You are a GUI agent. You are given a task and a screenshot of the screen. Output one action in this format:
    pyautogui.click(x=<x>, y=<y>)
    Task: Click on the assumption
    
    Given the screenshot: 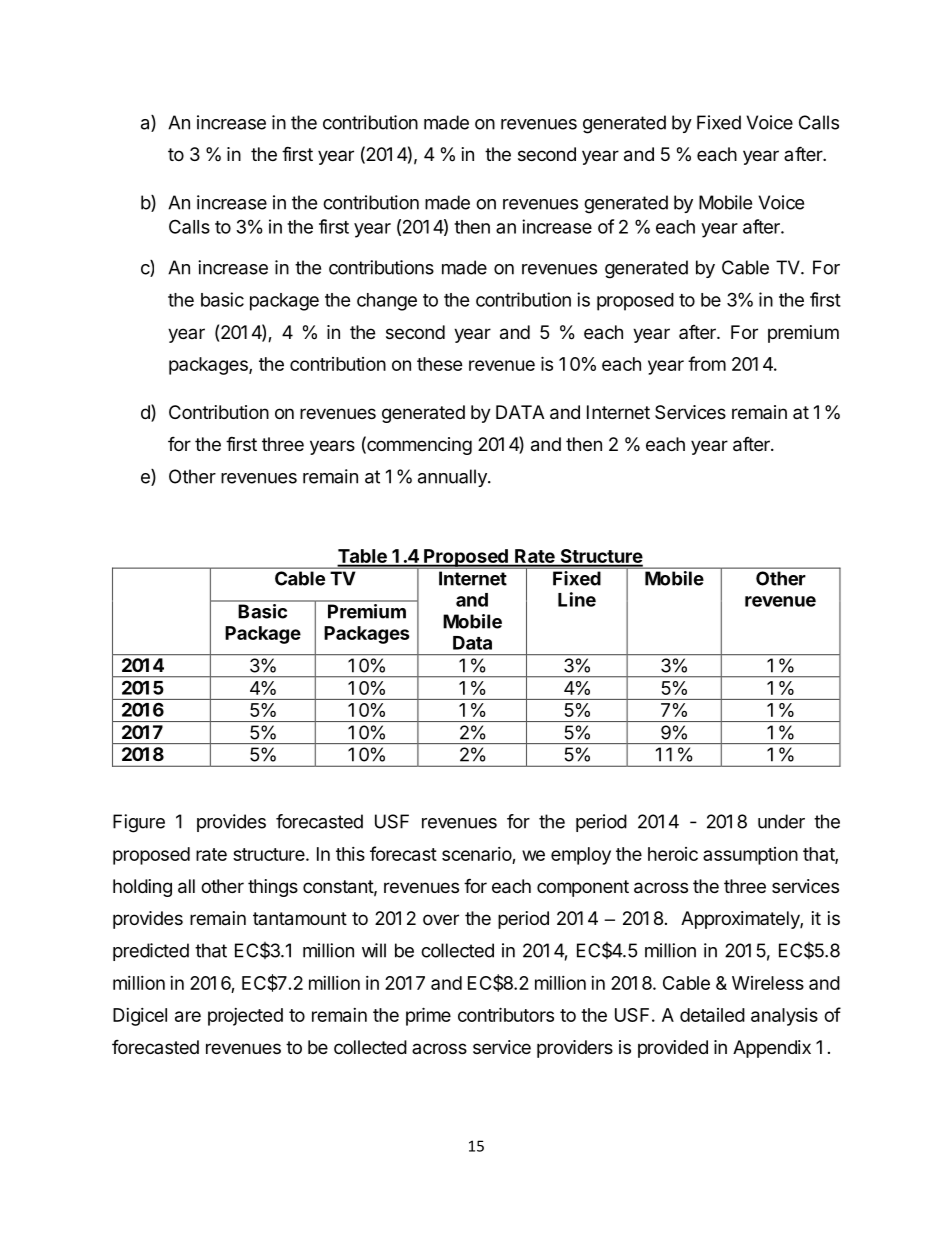 What is the action you would take?
    pyautogui.click(x=750, y=856)
